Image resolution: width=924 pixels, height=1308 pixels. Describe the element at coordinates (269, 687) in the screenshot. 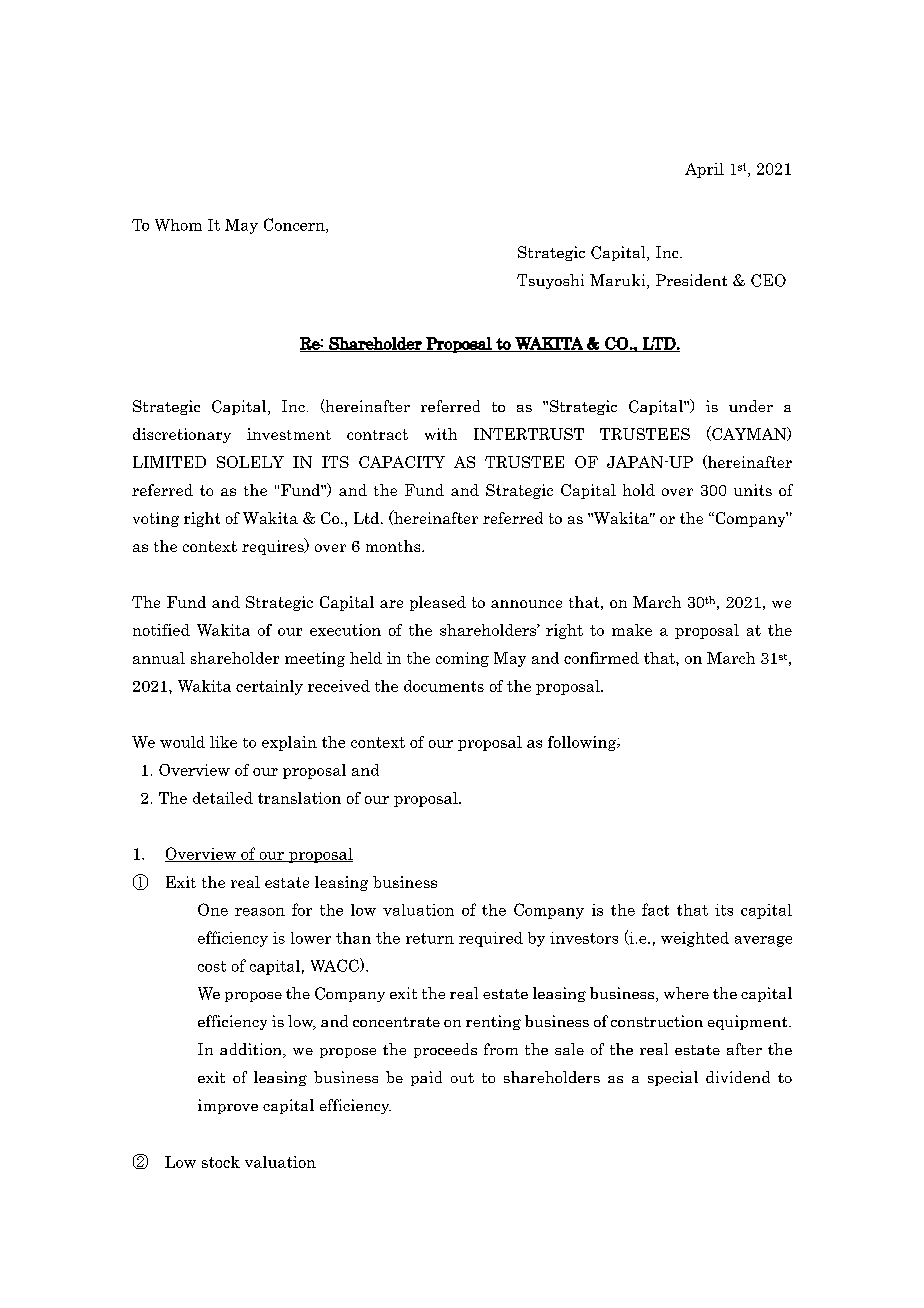

I see `certainly` at that location.
